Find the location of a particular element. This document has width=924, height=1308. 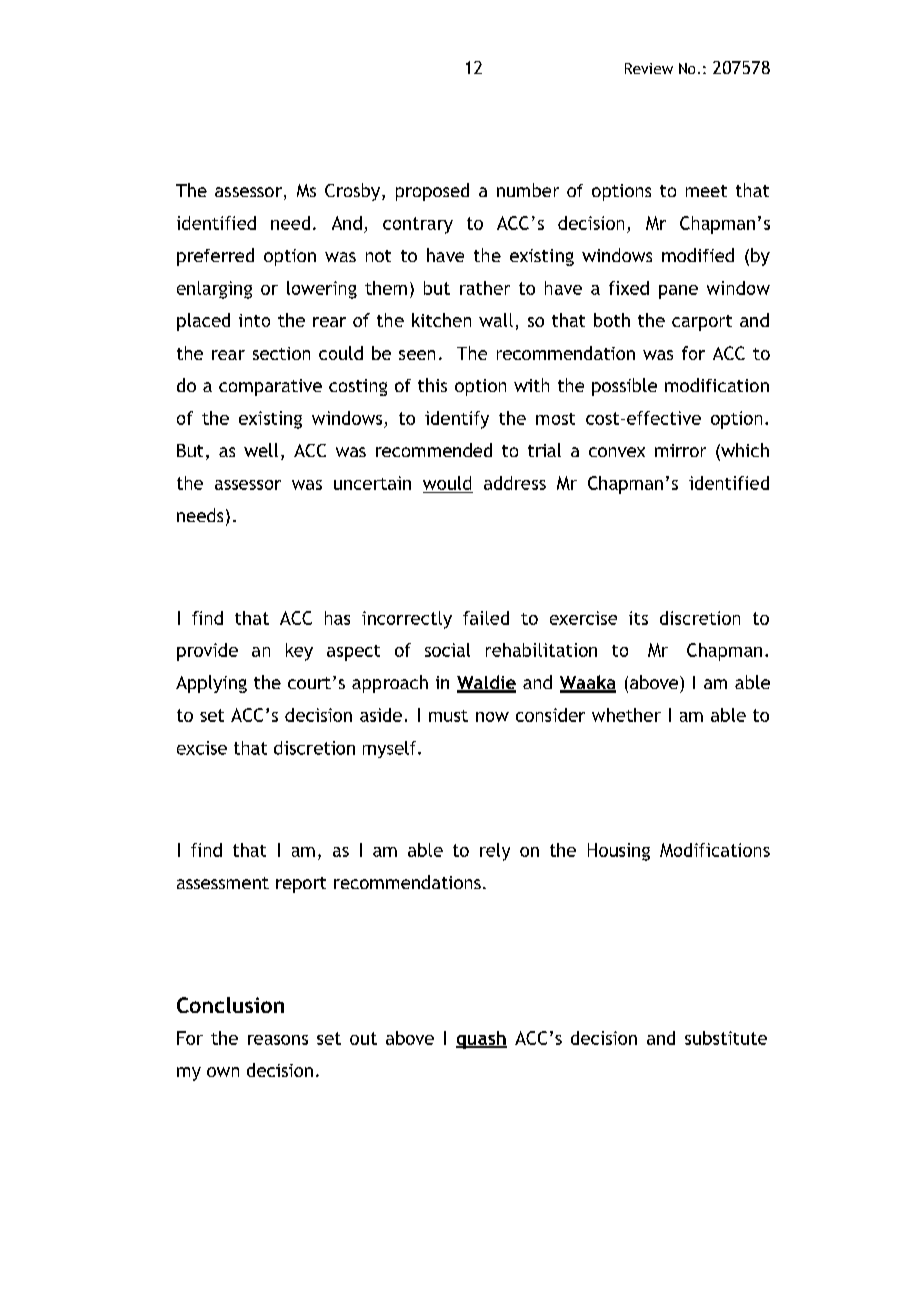

into is located at coordinates (254, 320).
